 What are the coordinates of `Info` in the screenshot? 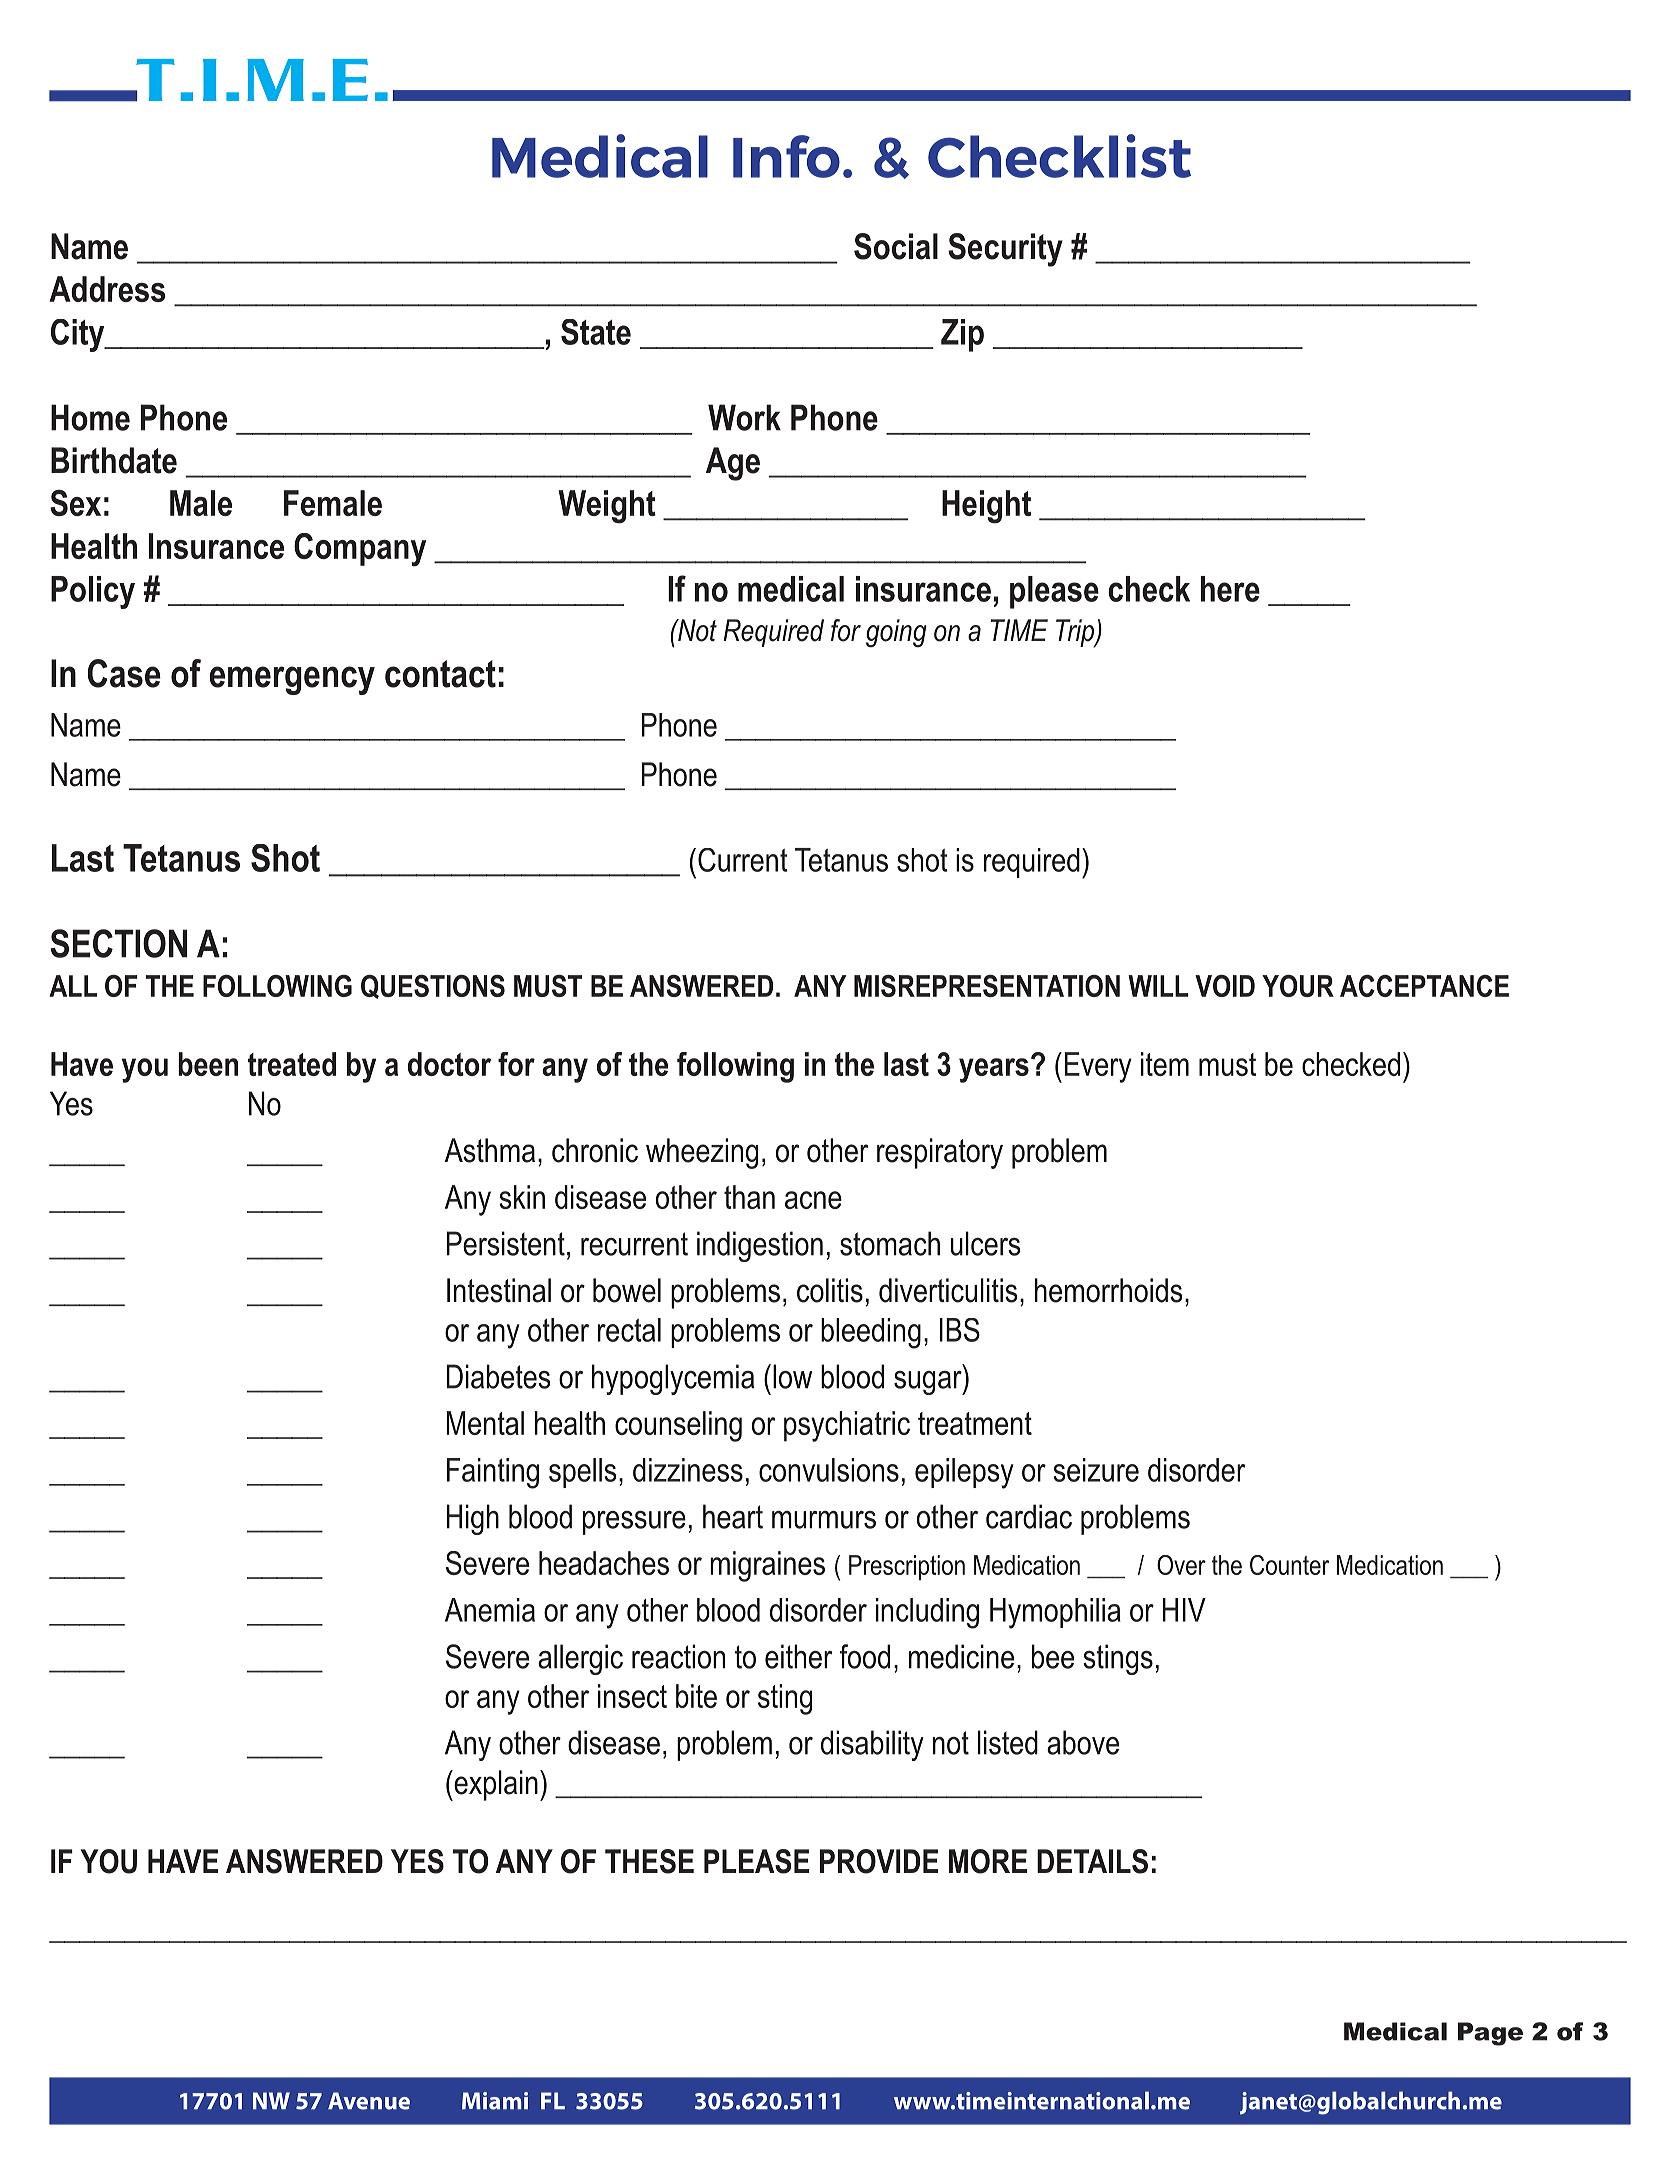 It's located at (786, 156).
